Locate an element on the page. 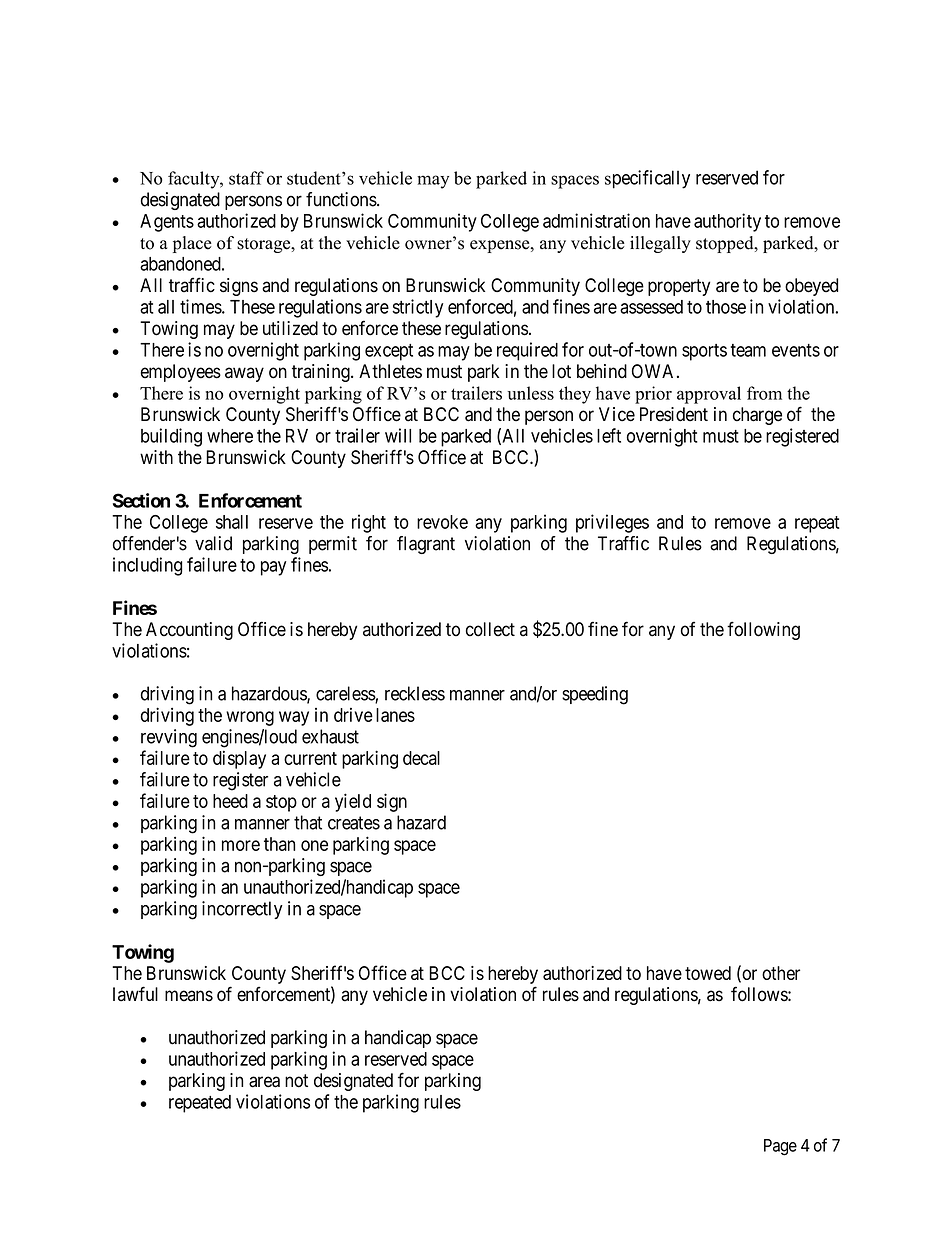  authority is located at coordinates (727, 222).
